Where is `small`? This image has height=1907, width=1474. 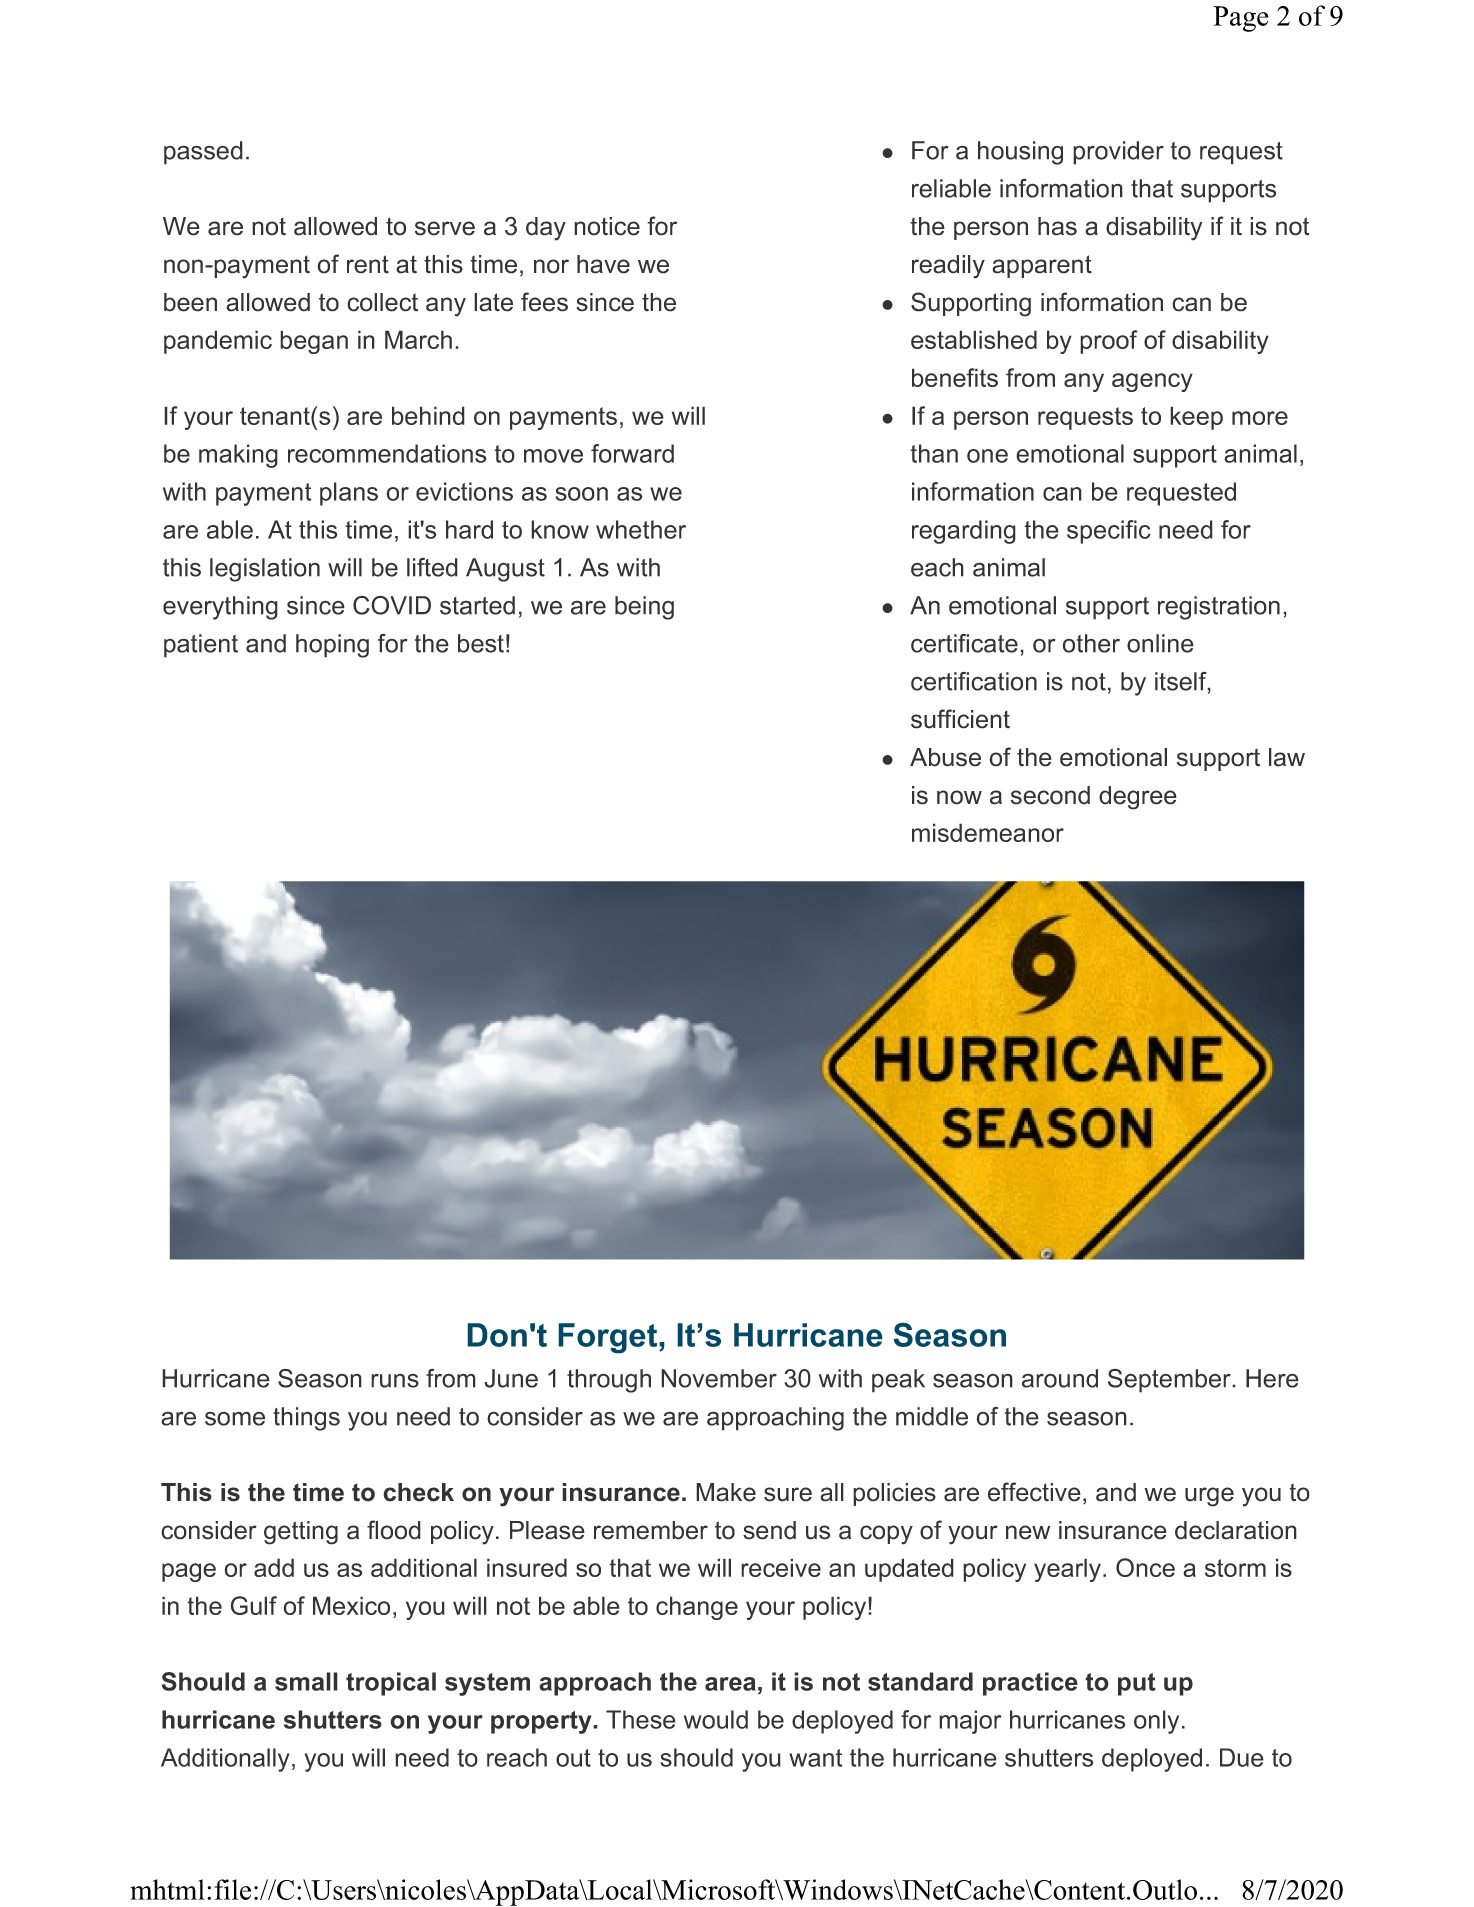
small is located at coordinates (306, 1681).
